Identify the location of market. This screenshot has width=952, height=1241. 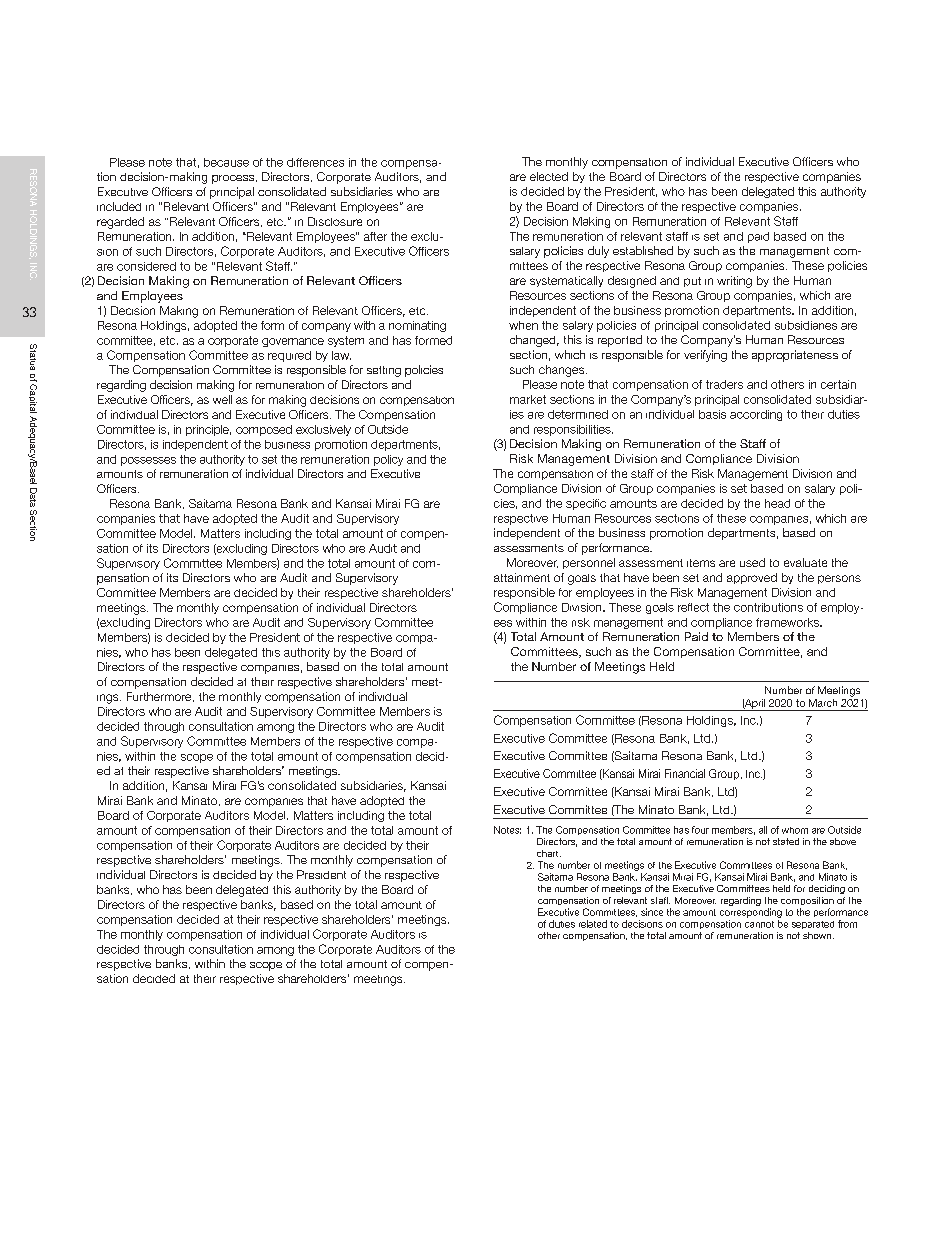
(528, 399).
